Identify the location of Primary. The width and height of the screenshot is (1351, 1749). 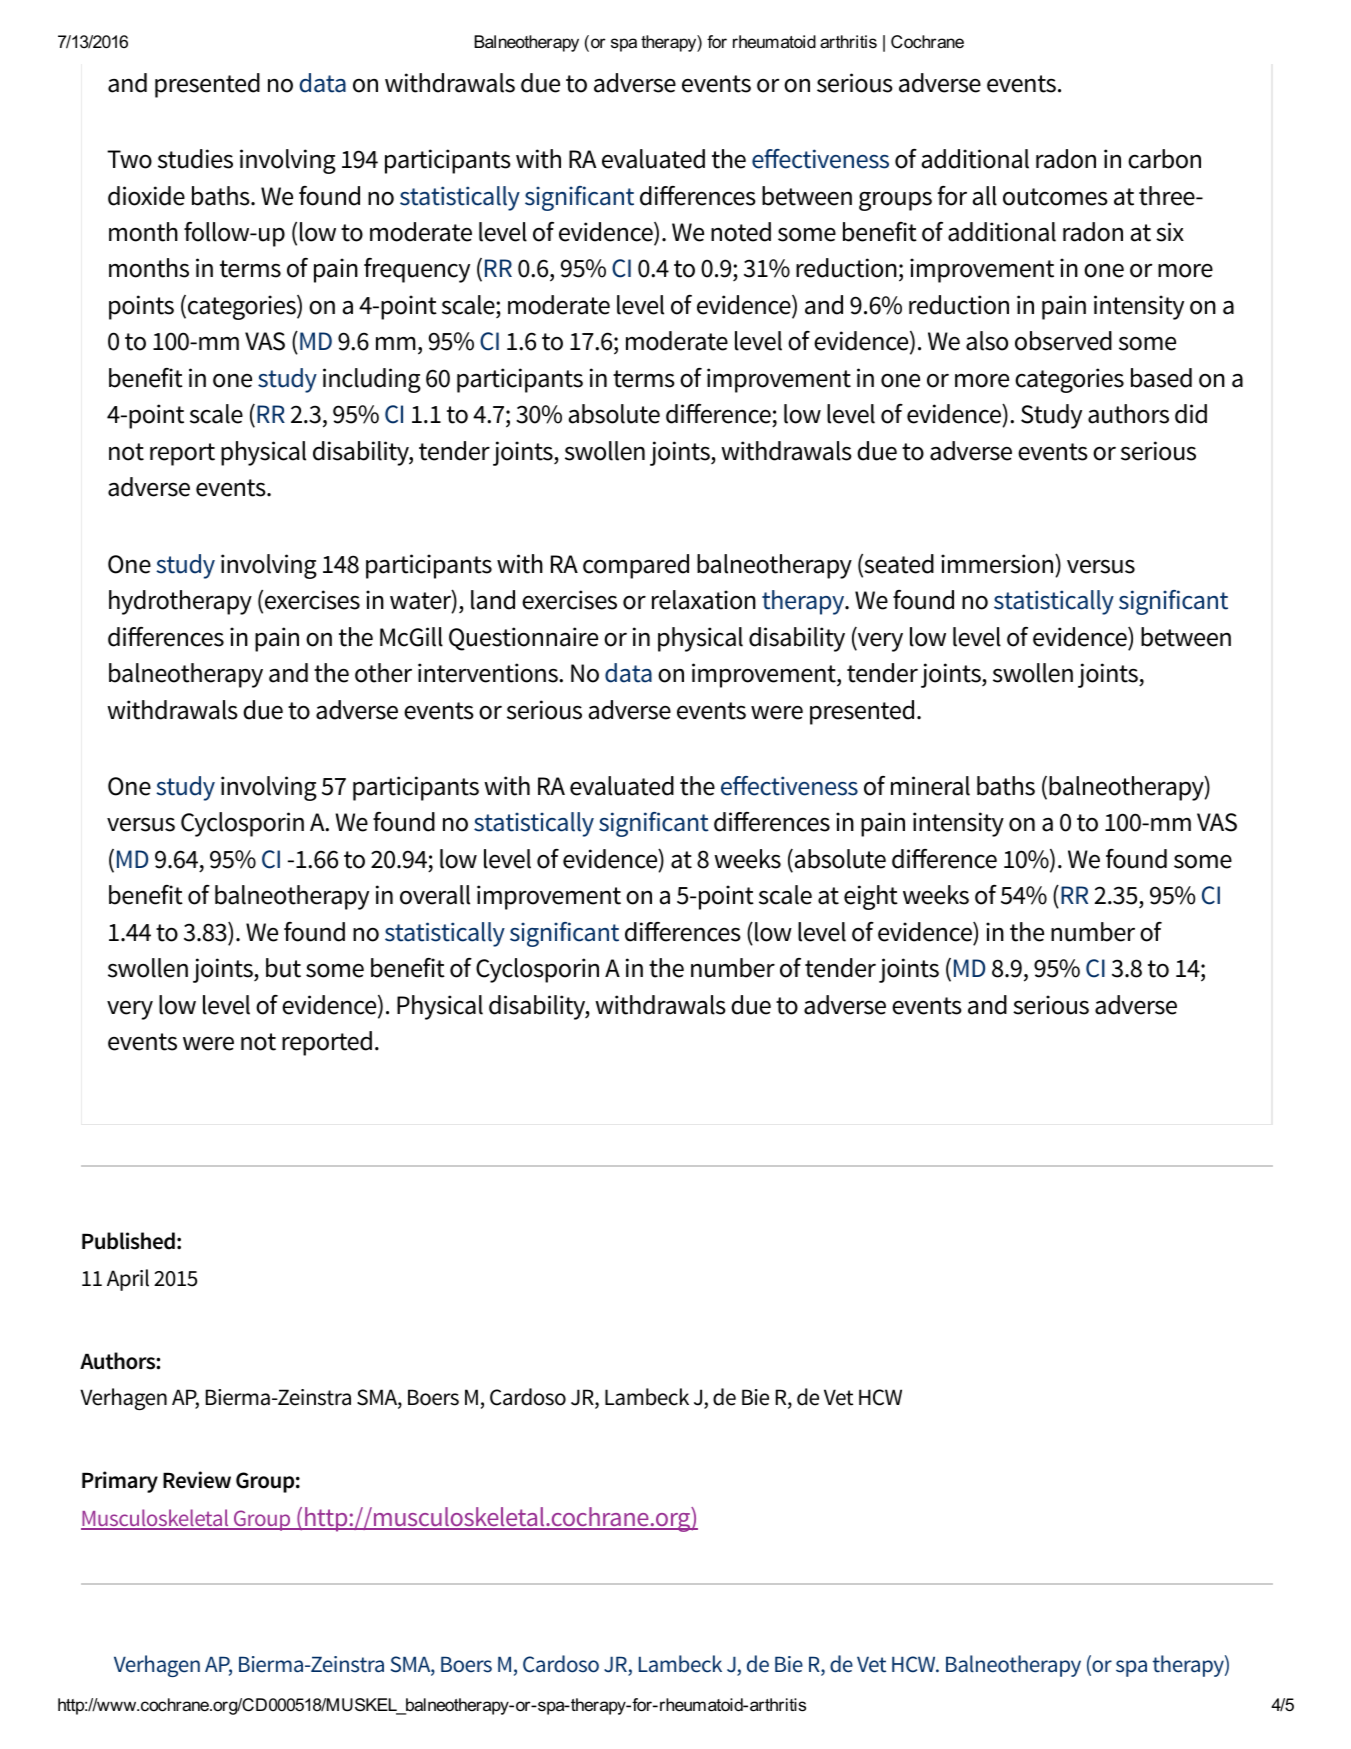
(120, 1482).
